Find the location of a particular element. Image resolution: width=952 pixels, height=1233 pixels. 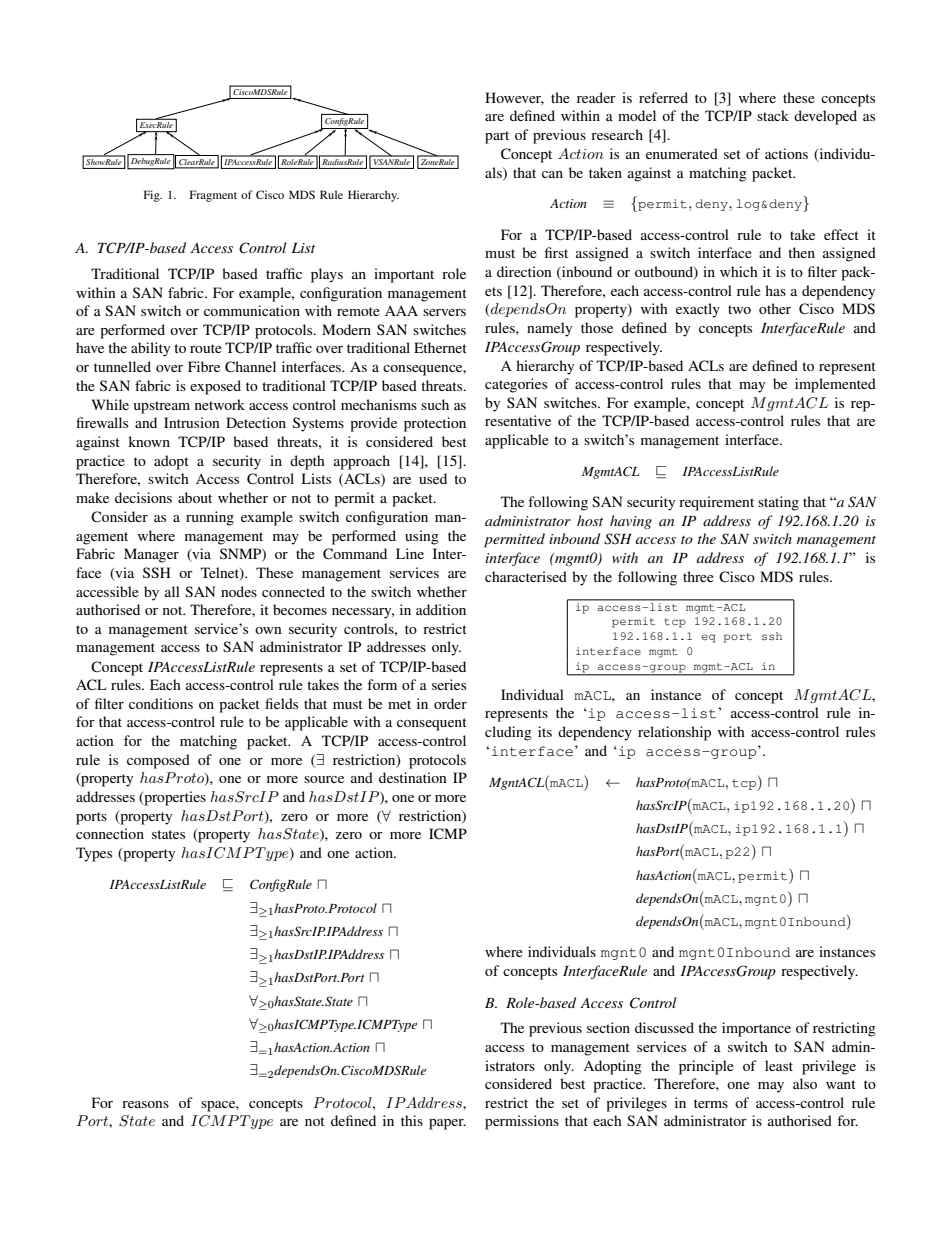

destination is located at coordinates (413, 777).
